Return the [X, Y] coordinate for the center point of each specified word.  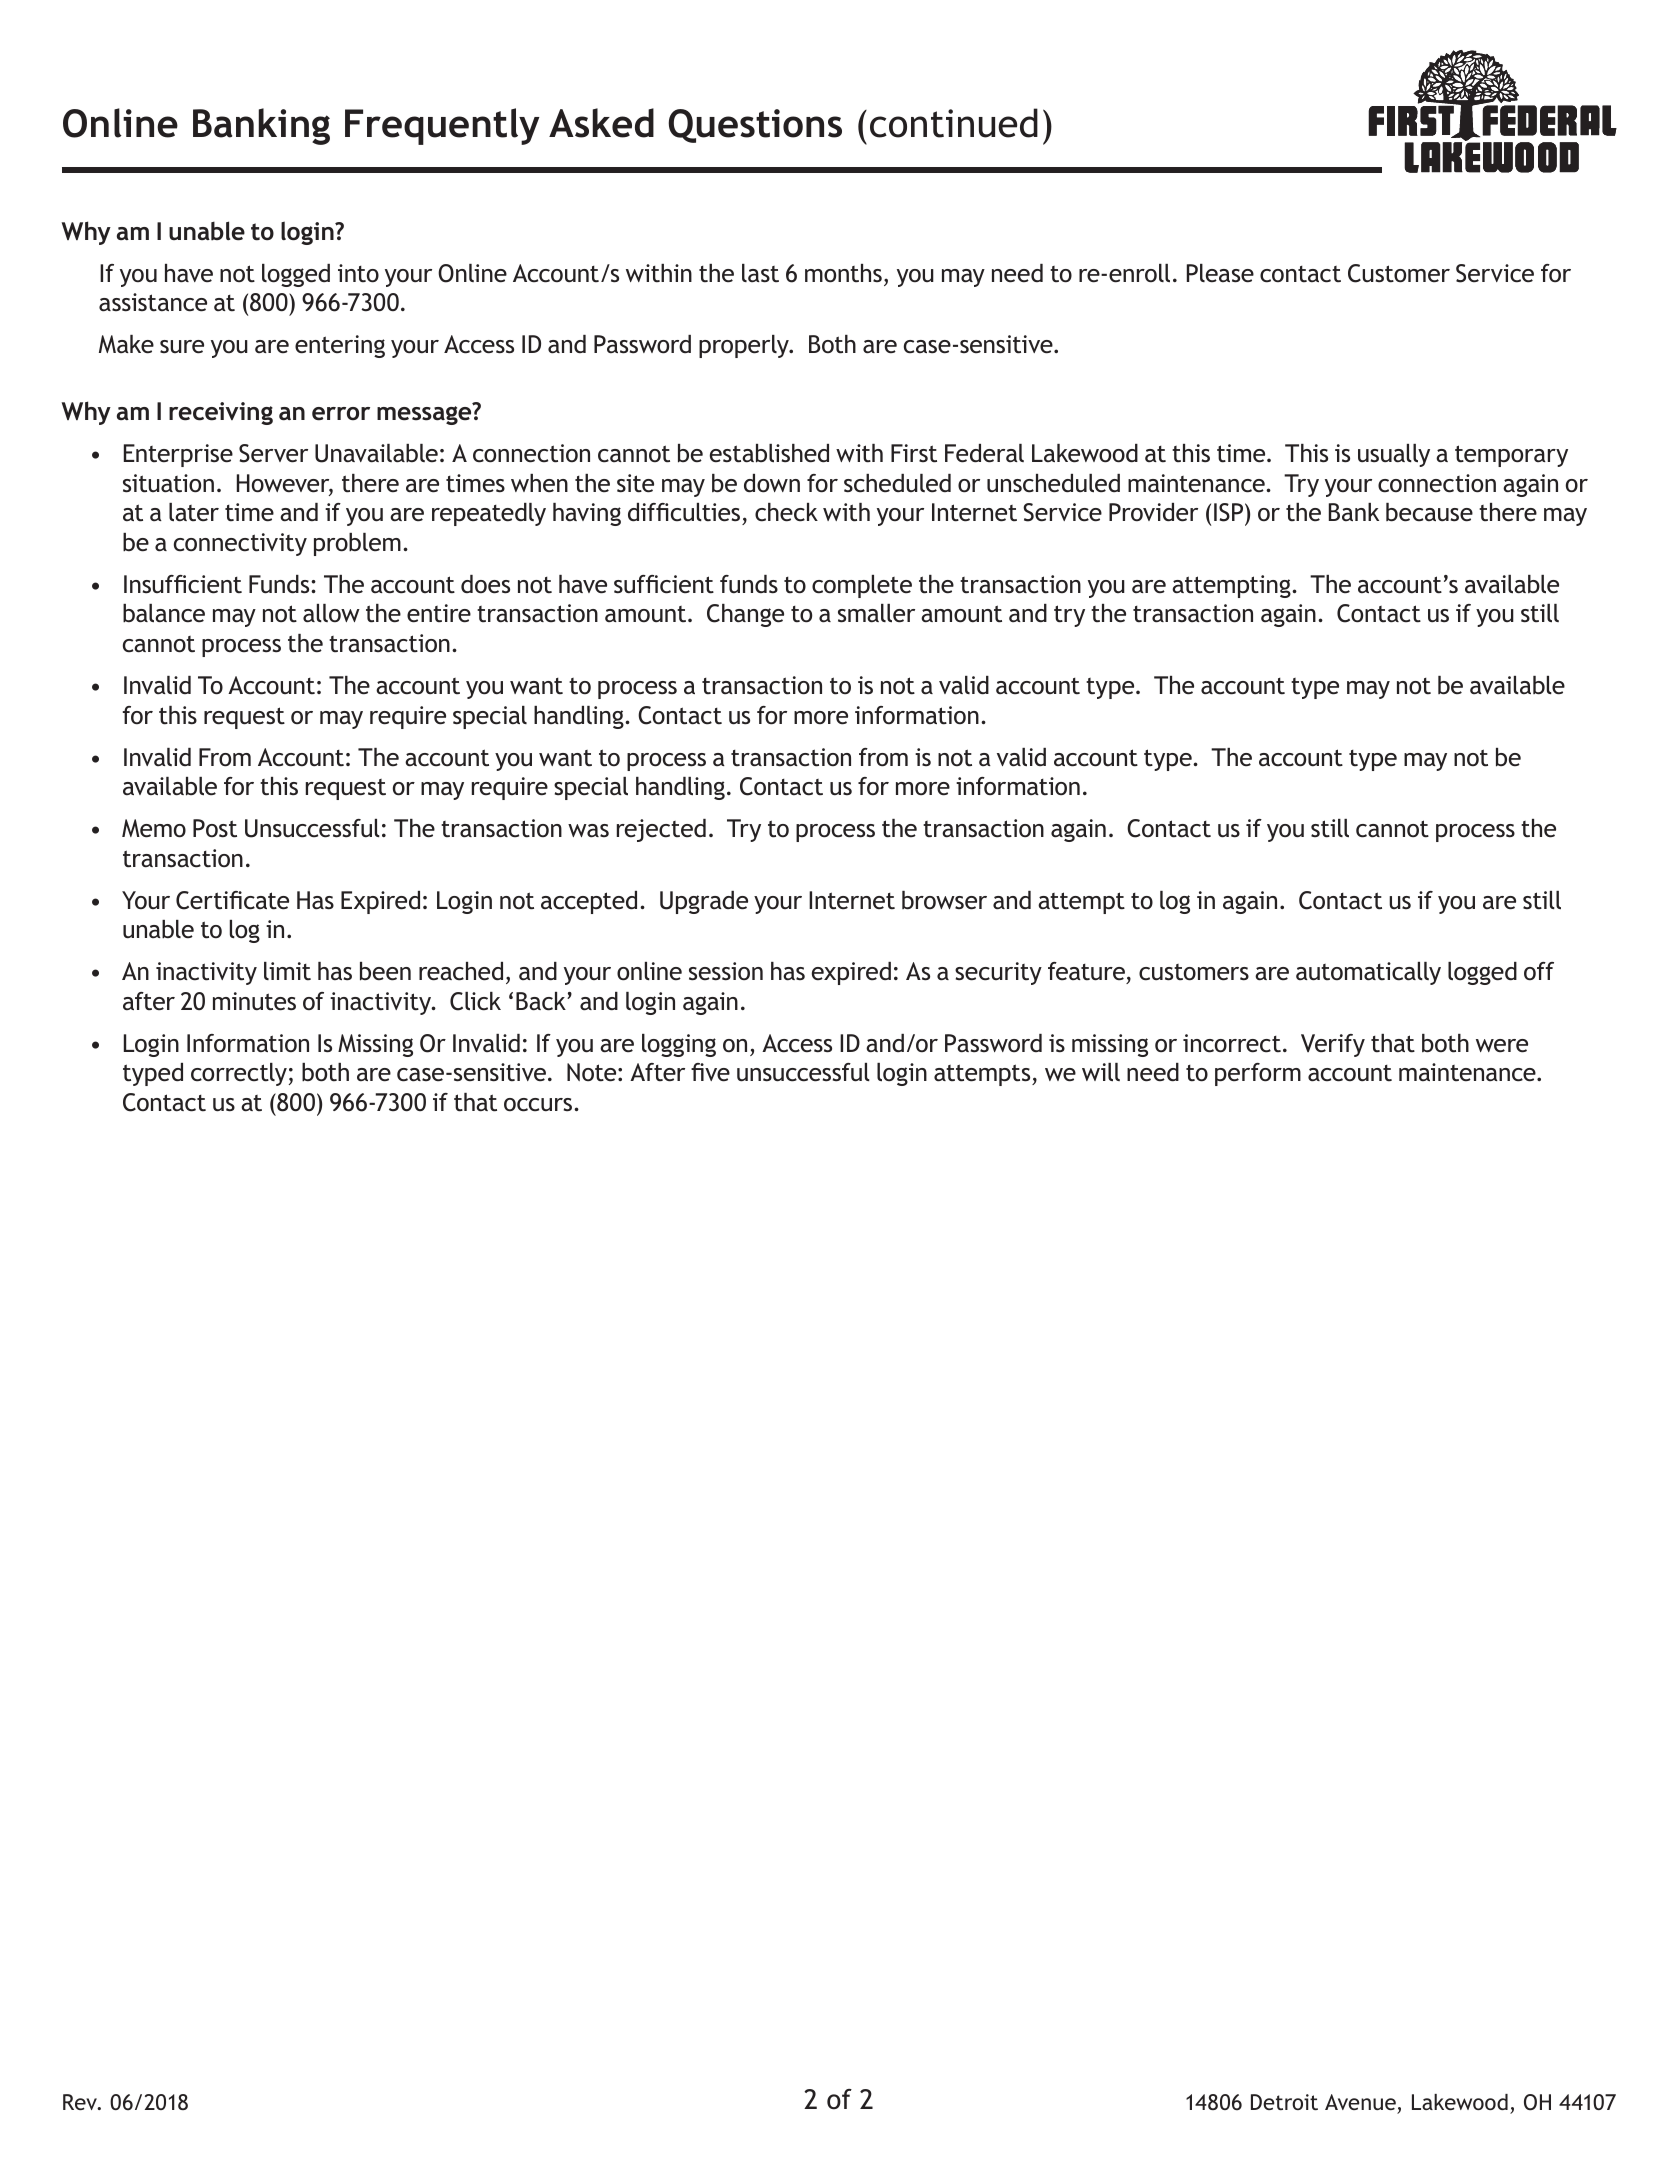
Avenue [1360, 2102]
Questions [755, 126]
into [358, 273]
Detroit [1284, 2102]
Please [1220, 273]
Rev [81, 2102]
